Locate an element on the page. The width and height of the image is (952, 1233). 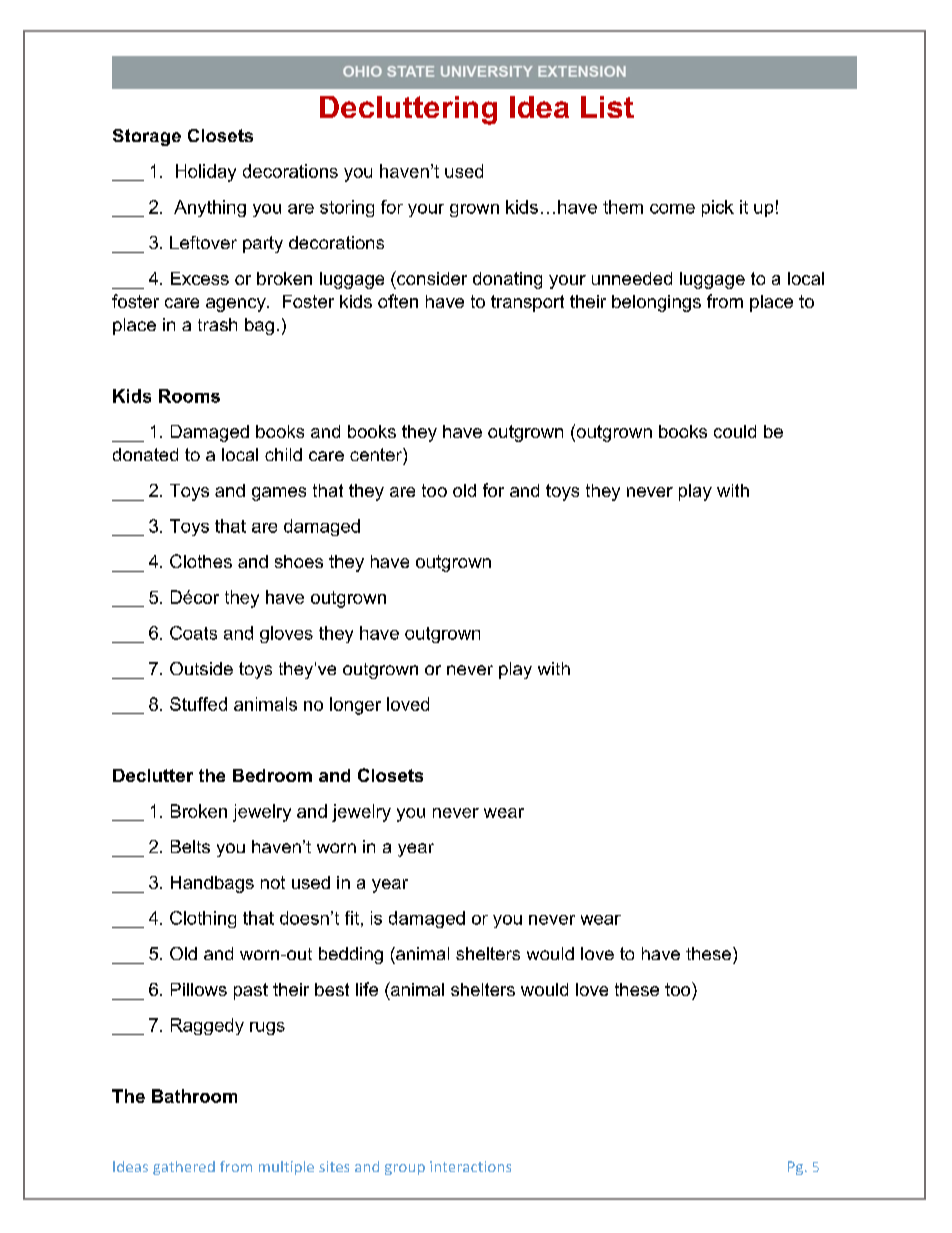
Belts is located at coordinates (190, 846).
